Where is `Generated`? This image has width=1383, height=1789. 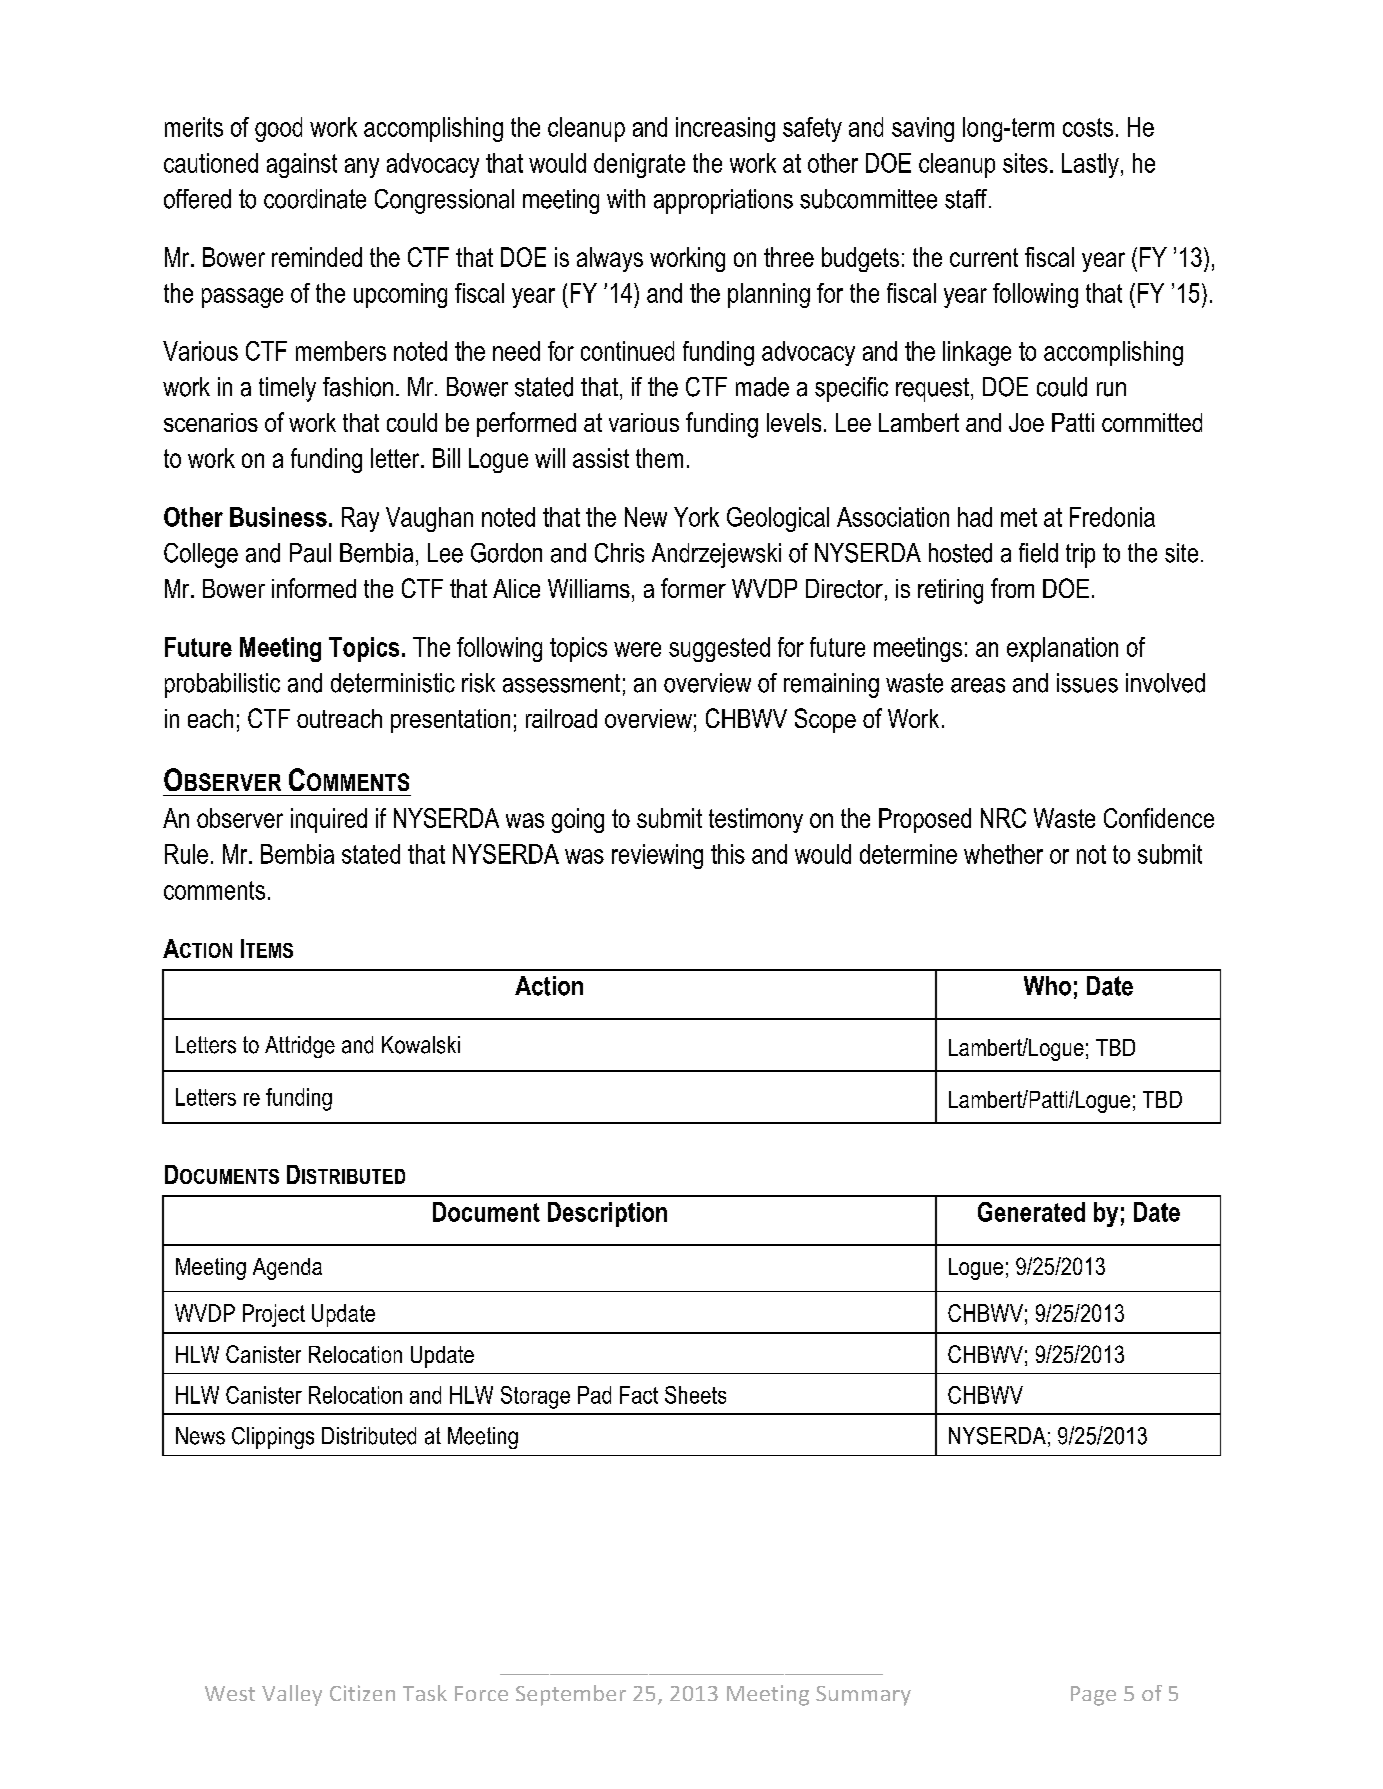 Generated is located at coordinates (1031, 1212).
